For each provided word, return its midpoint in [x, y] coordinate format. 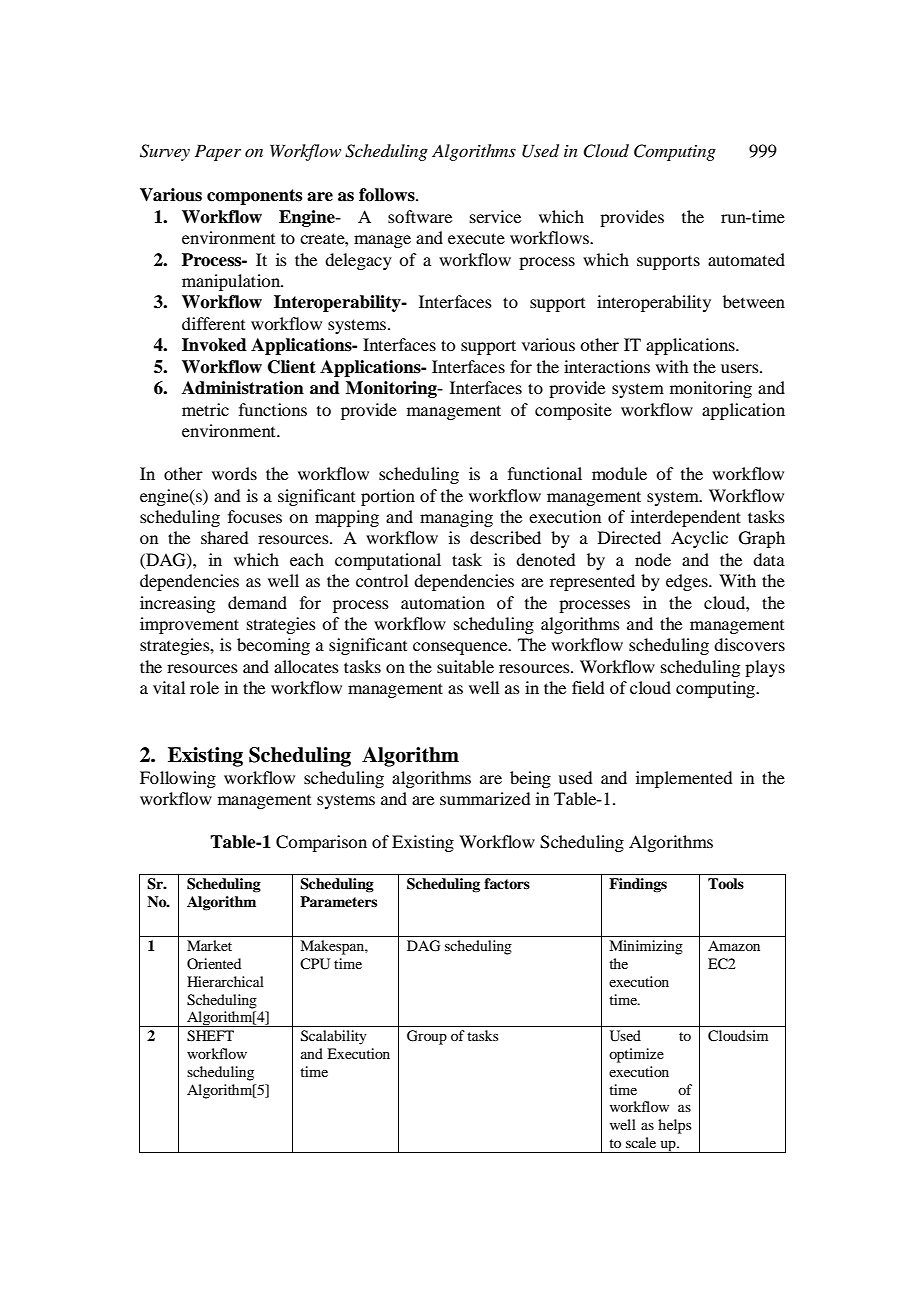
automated [746, 259]
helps [674, 1126]
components [254, 197]
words [234, 473]
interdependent [686, 518]
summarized [485, 798]
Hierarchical [225, 981]
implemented [684, 779]
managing [456, 518]
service [495, 216]
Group [427, 1037]
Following [178, 779]
